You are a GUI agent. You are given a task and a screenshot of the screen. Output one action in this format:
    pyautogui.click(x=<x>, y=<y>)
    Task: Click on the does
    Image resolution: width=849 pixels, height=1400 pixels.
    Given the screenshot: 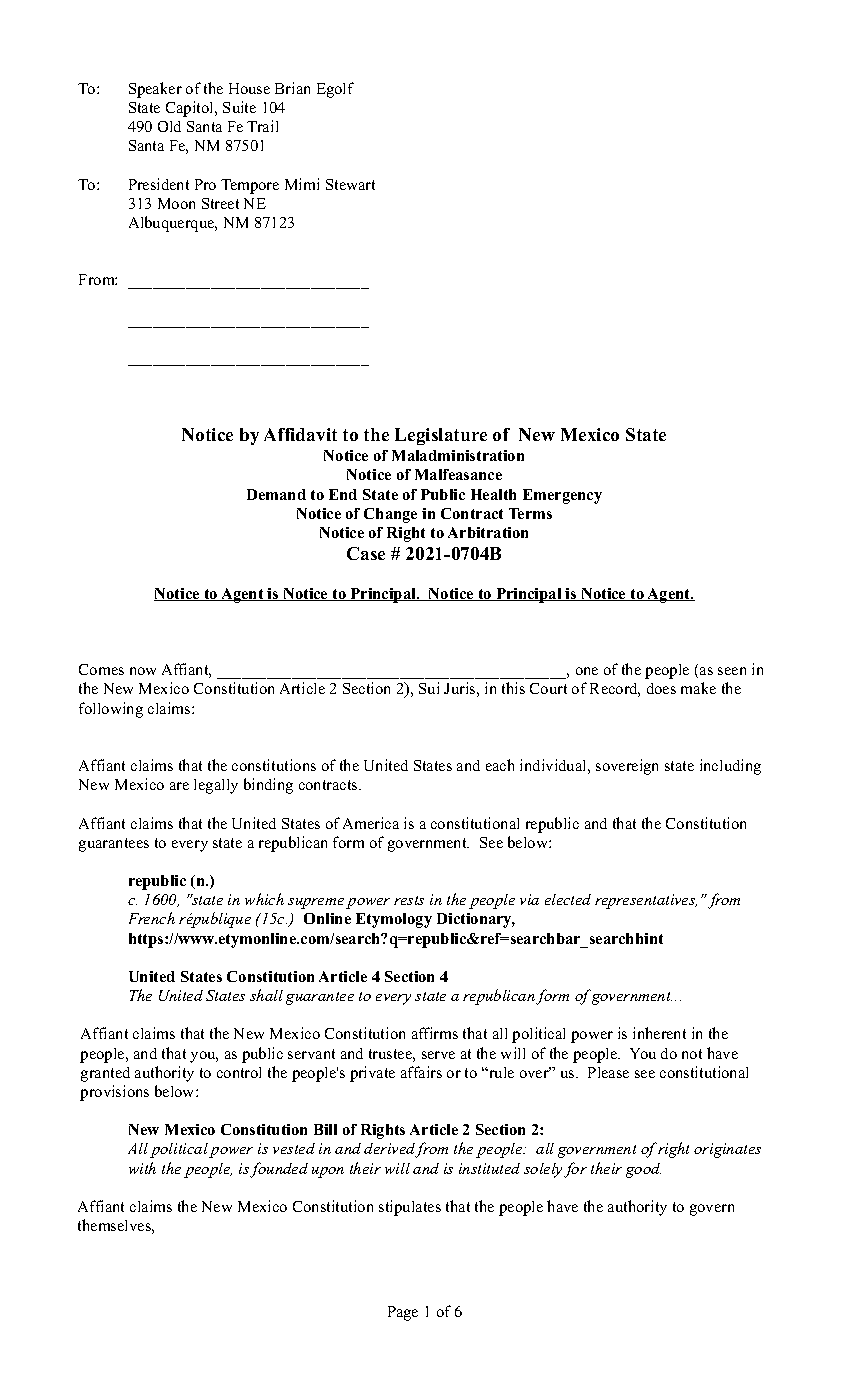 What is the action you would take?
    pyautogui.click(x=661, y=688)
